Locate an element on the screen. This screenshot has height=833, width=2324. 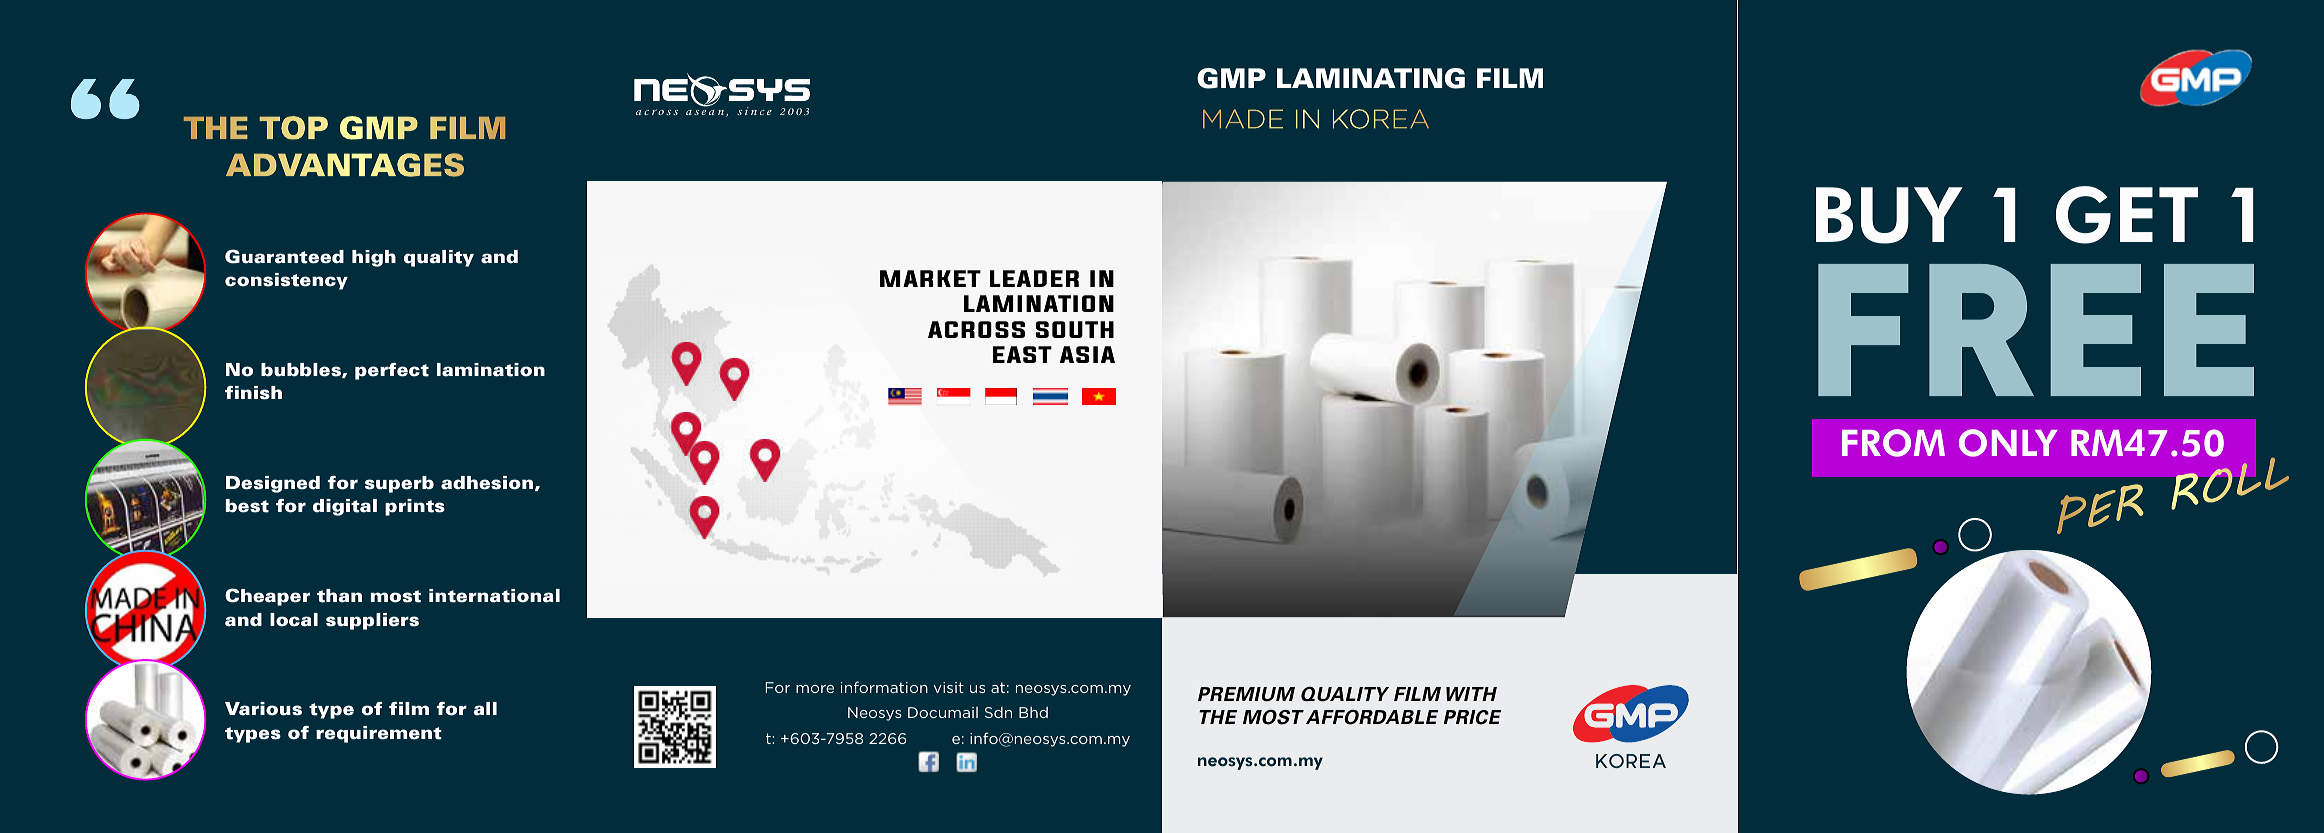
ONLY is located at coordinates (2008, 443).
